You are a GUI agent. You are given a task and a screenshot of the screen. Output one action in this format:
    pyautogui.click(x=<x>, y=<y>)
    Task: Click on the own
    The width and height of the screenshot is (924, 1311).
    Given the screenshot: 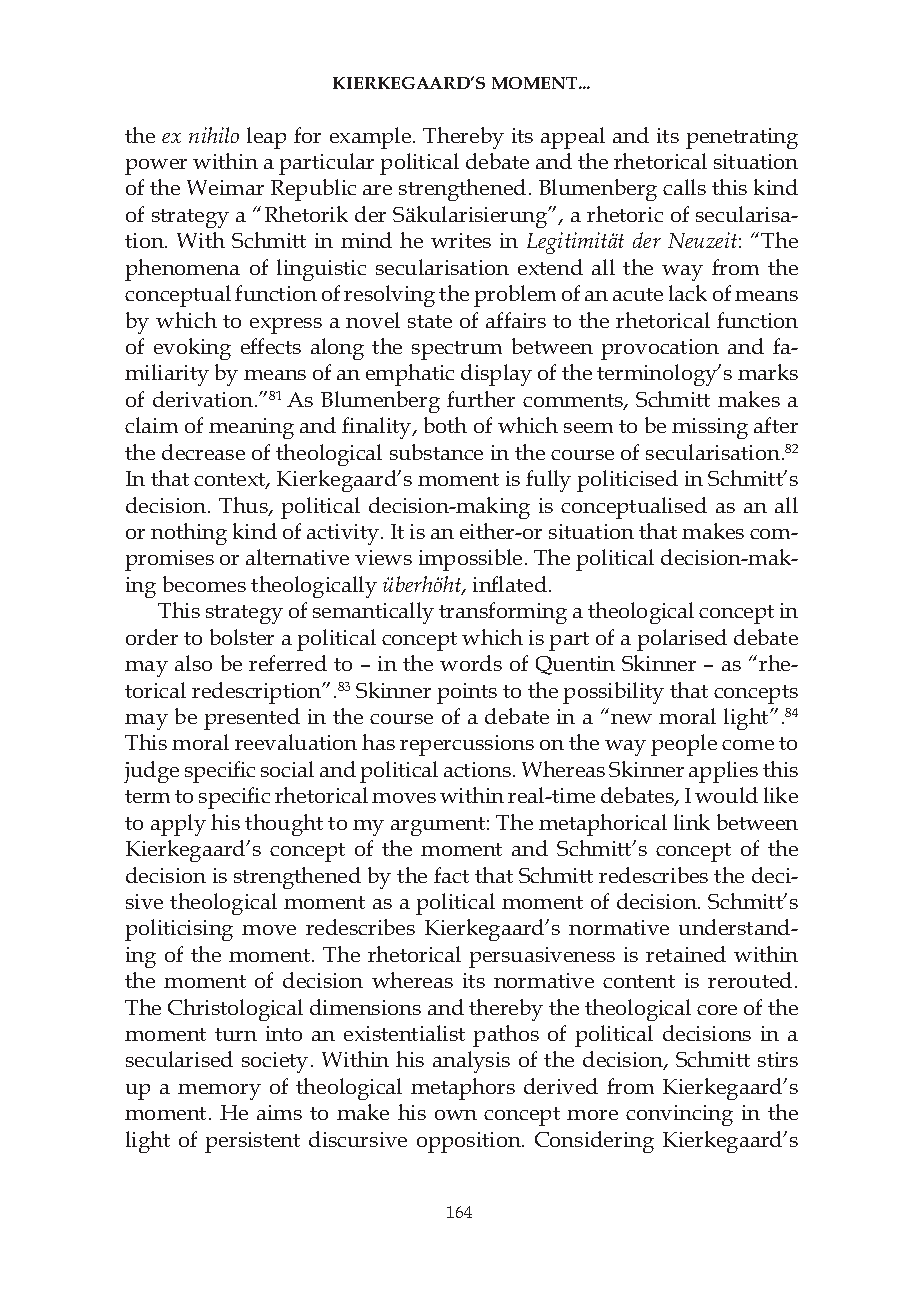 What is the action you would take?
    pyautogui.click(x=456, y=1115)
